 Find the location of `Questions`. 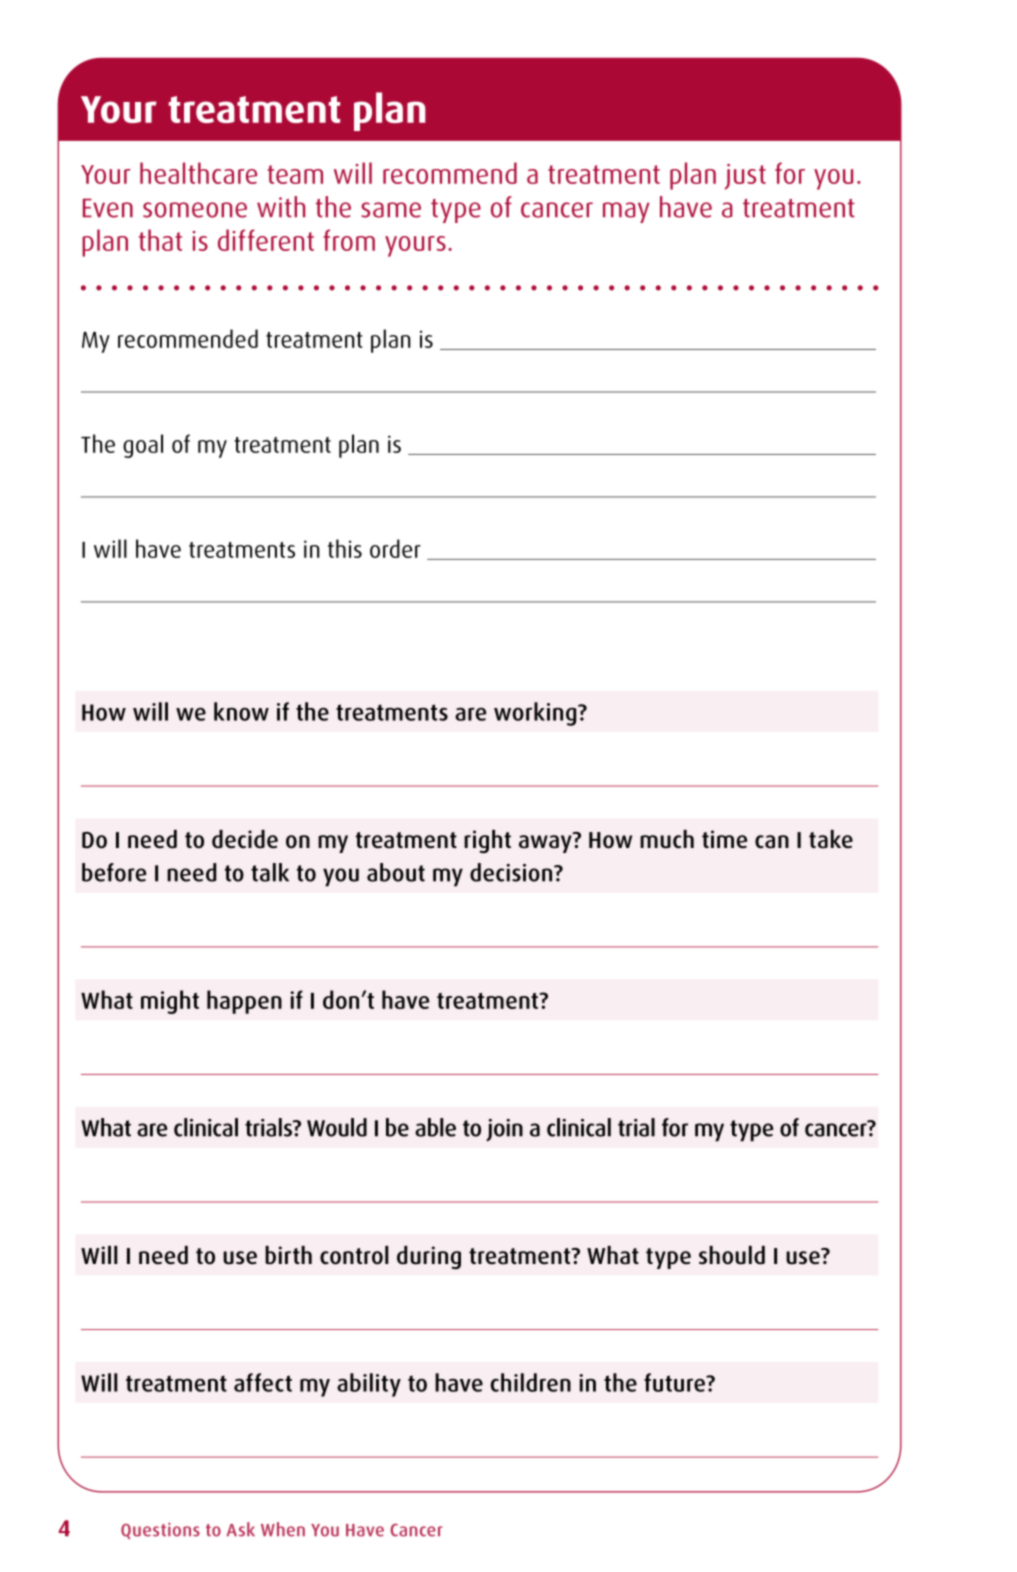

Questions is located at coordinates (160, 1531).
